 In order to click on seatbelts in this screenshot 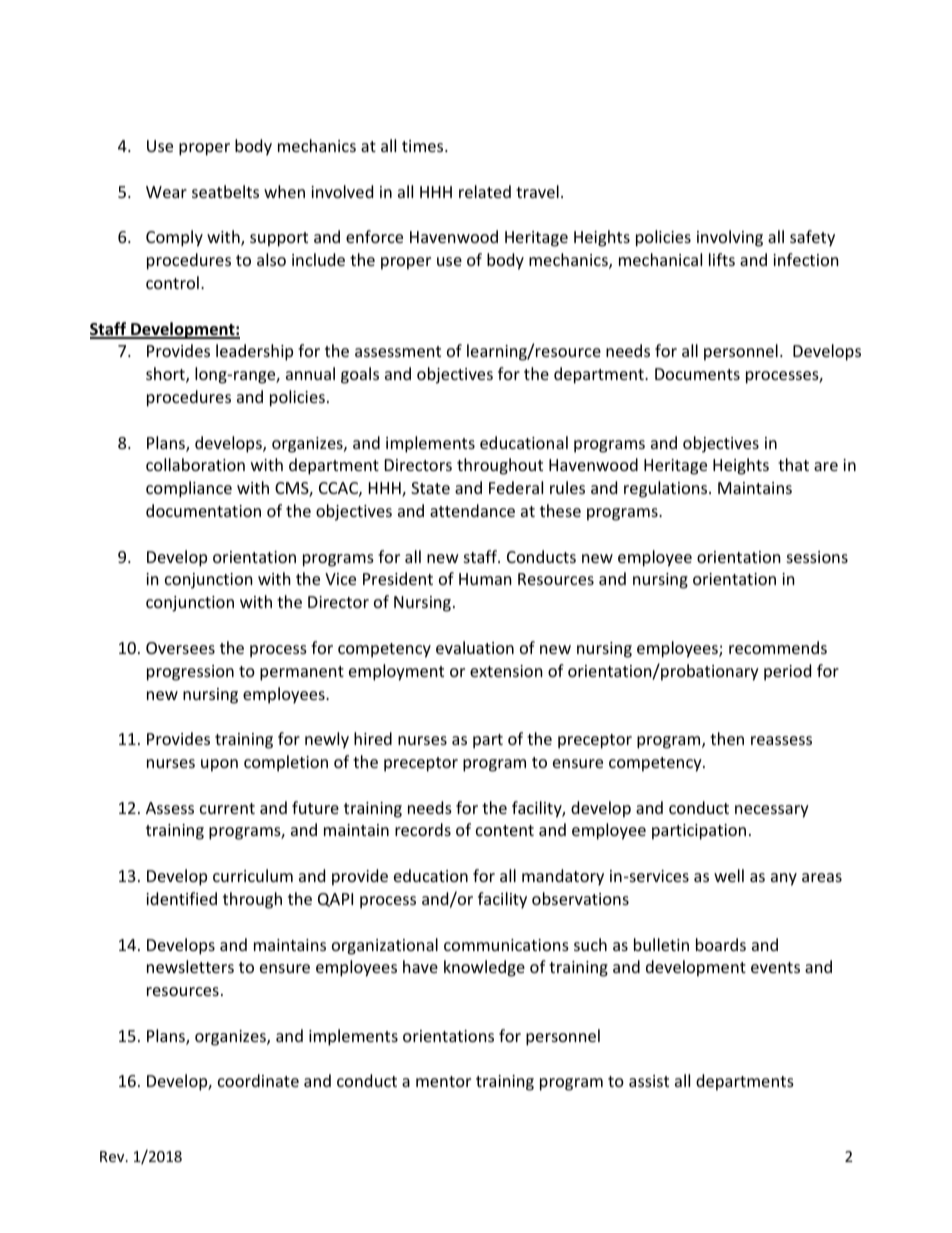, I will do `click(225, 191)`.
